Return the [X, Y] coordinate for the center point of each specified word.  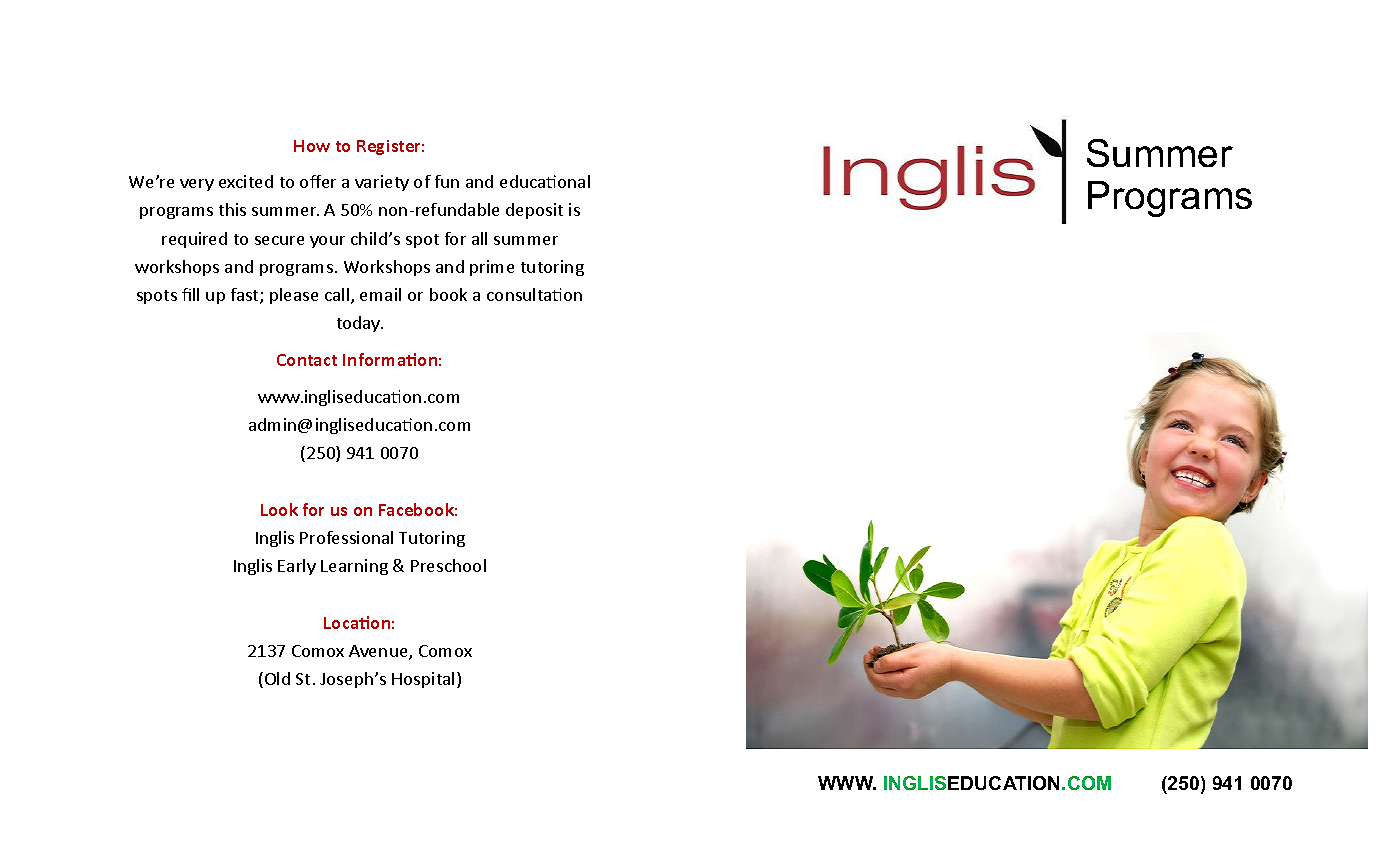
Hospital [423, 680]
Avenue [379, 652]
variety [382, 183]
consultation [534, 294]
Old [277, 678]
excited [246, 181]
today [360, 324]
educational [545, 181]
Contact [307, 360]
